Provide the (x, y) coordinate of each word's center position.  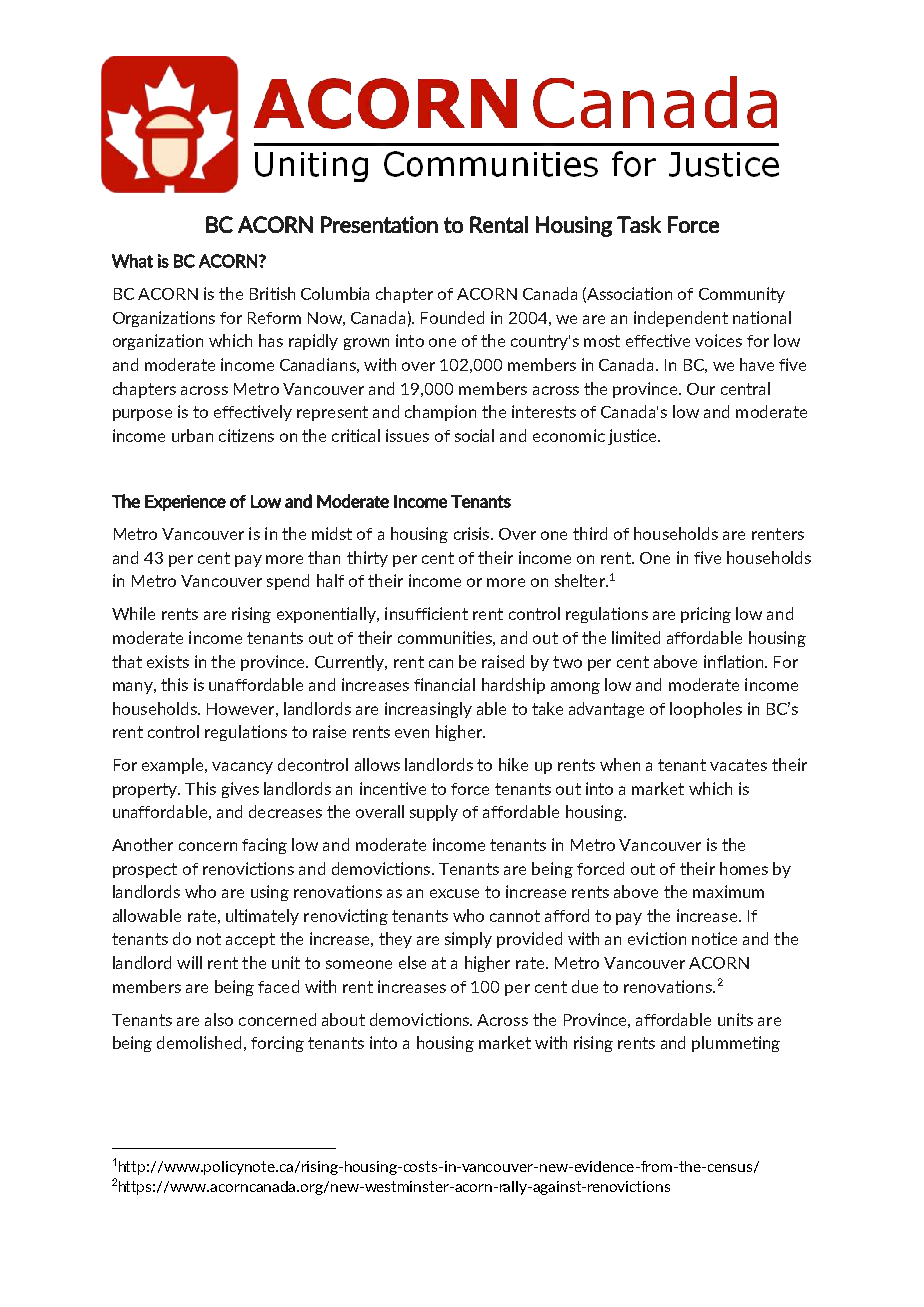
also (219, 1019)
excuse (454, 893)
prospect (145, 870)
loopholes (706, 710)
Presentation (379, 224)
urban (192, 435)
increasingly (428, 710)
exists (168, 661)
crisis (473, 533)
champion (440, 413)
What (132, 261)
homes (744, 868)
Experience (185, 503)
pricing (706, 615)
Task (639, 224)
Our (701, 389)
